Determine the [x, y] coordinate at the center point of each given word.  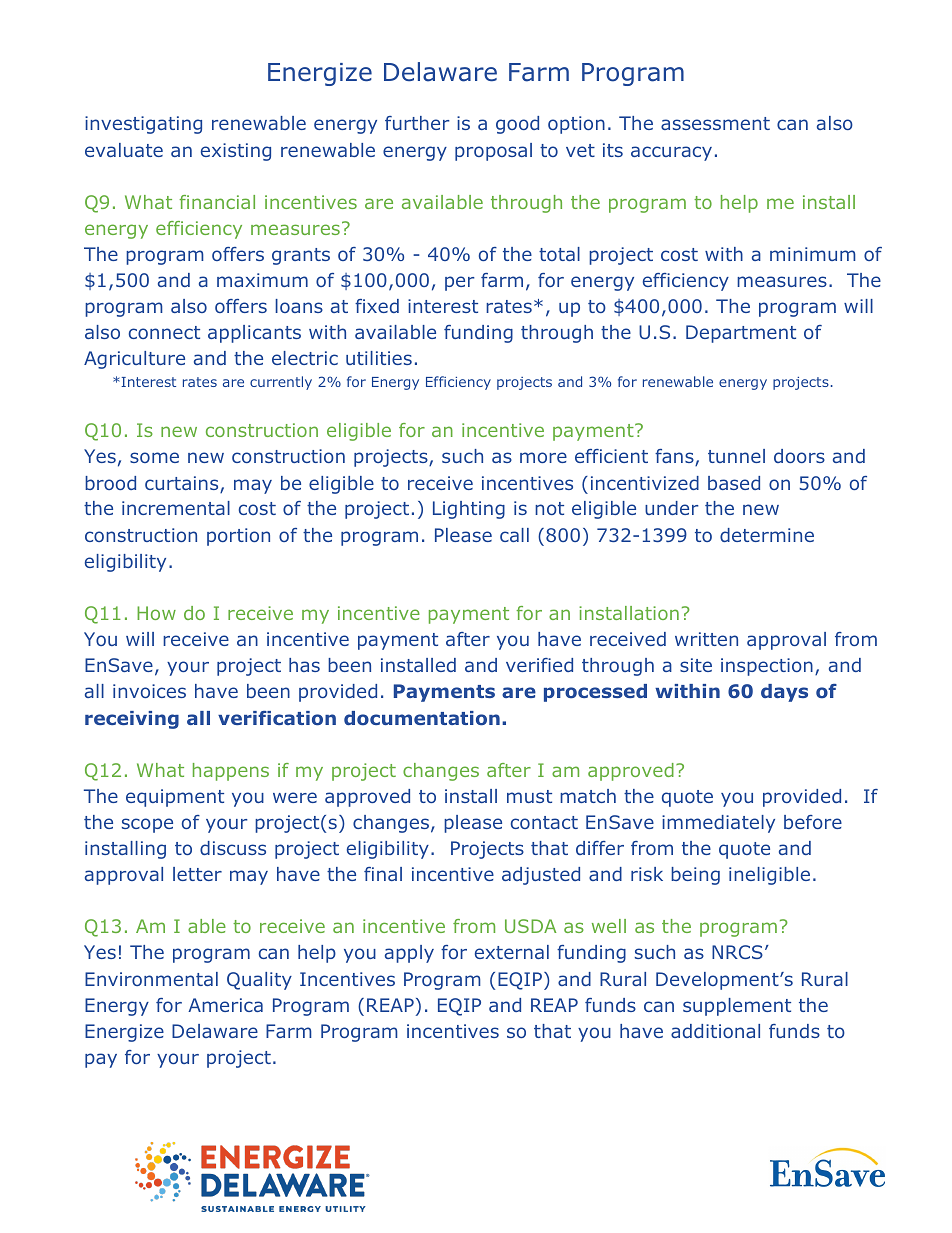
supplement [737, 1007]
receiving [132, 720]
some [154, 457]
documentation [422, 718]
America [225, 1005]
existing [236, 152]
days [784, 693]
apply [409, 954]
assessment [715, 123]
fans [675, 457]
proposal [493, 152]
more [543, 457]
